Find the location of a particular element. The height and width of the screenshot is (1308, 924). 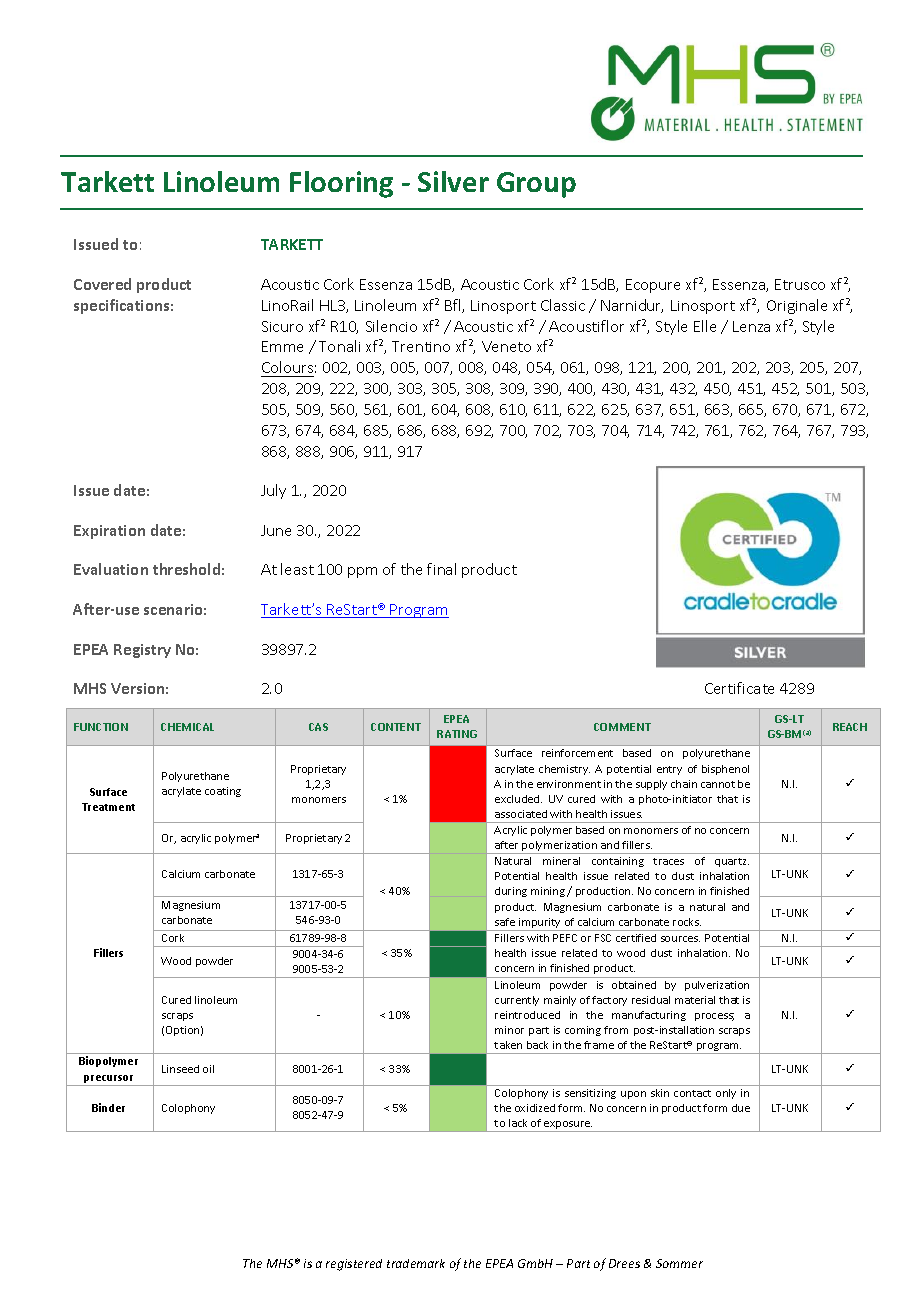

Certificate is located at coordinates (739, 688).
